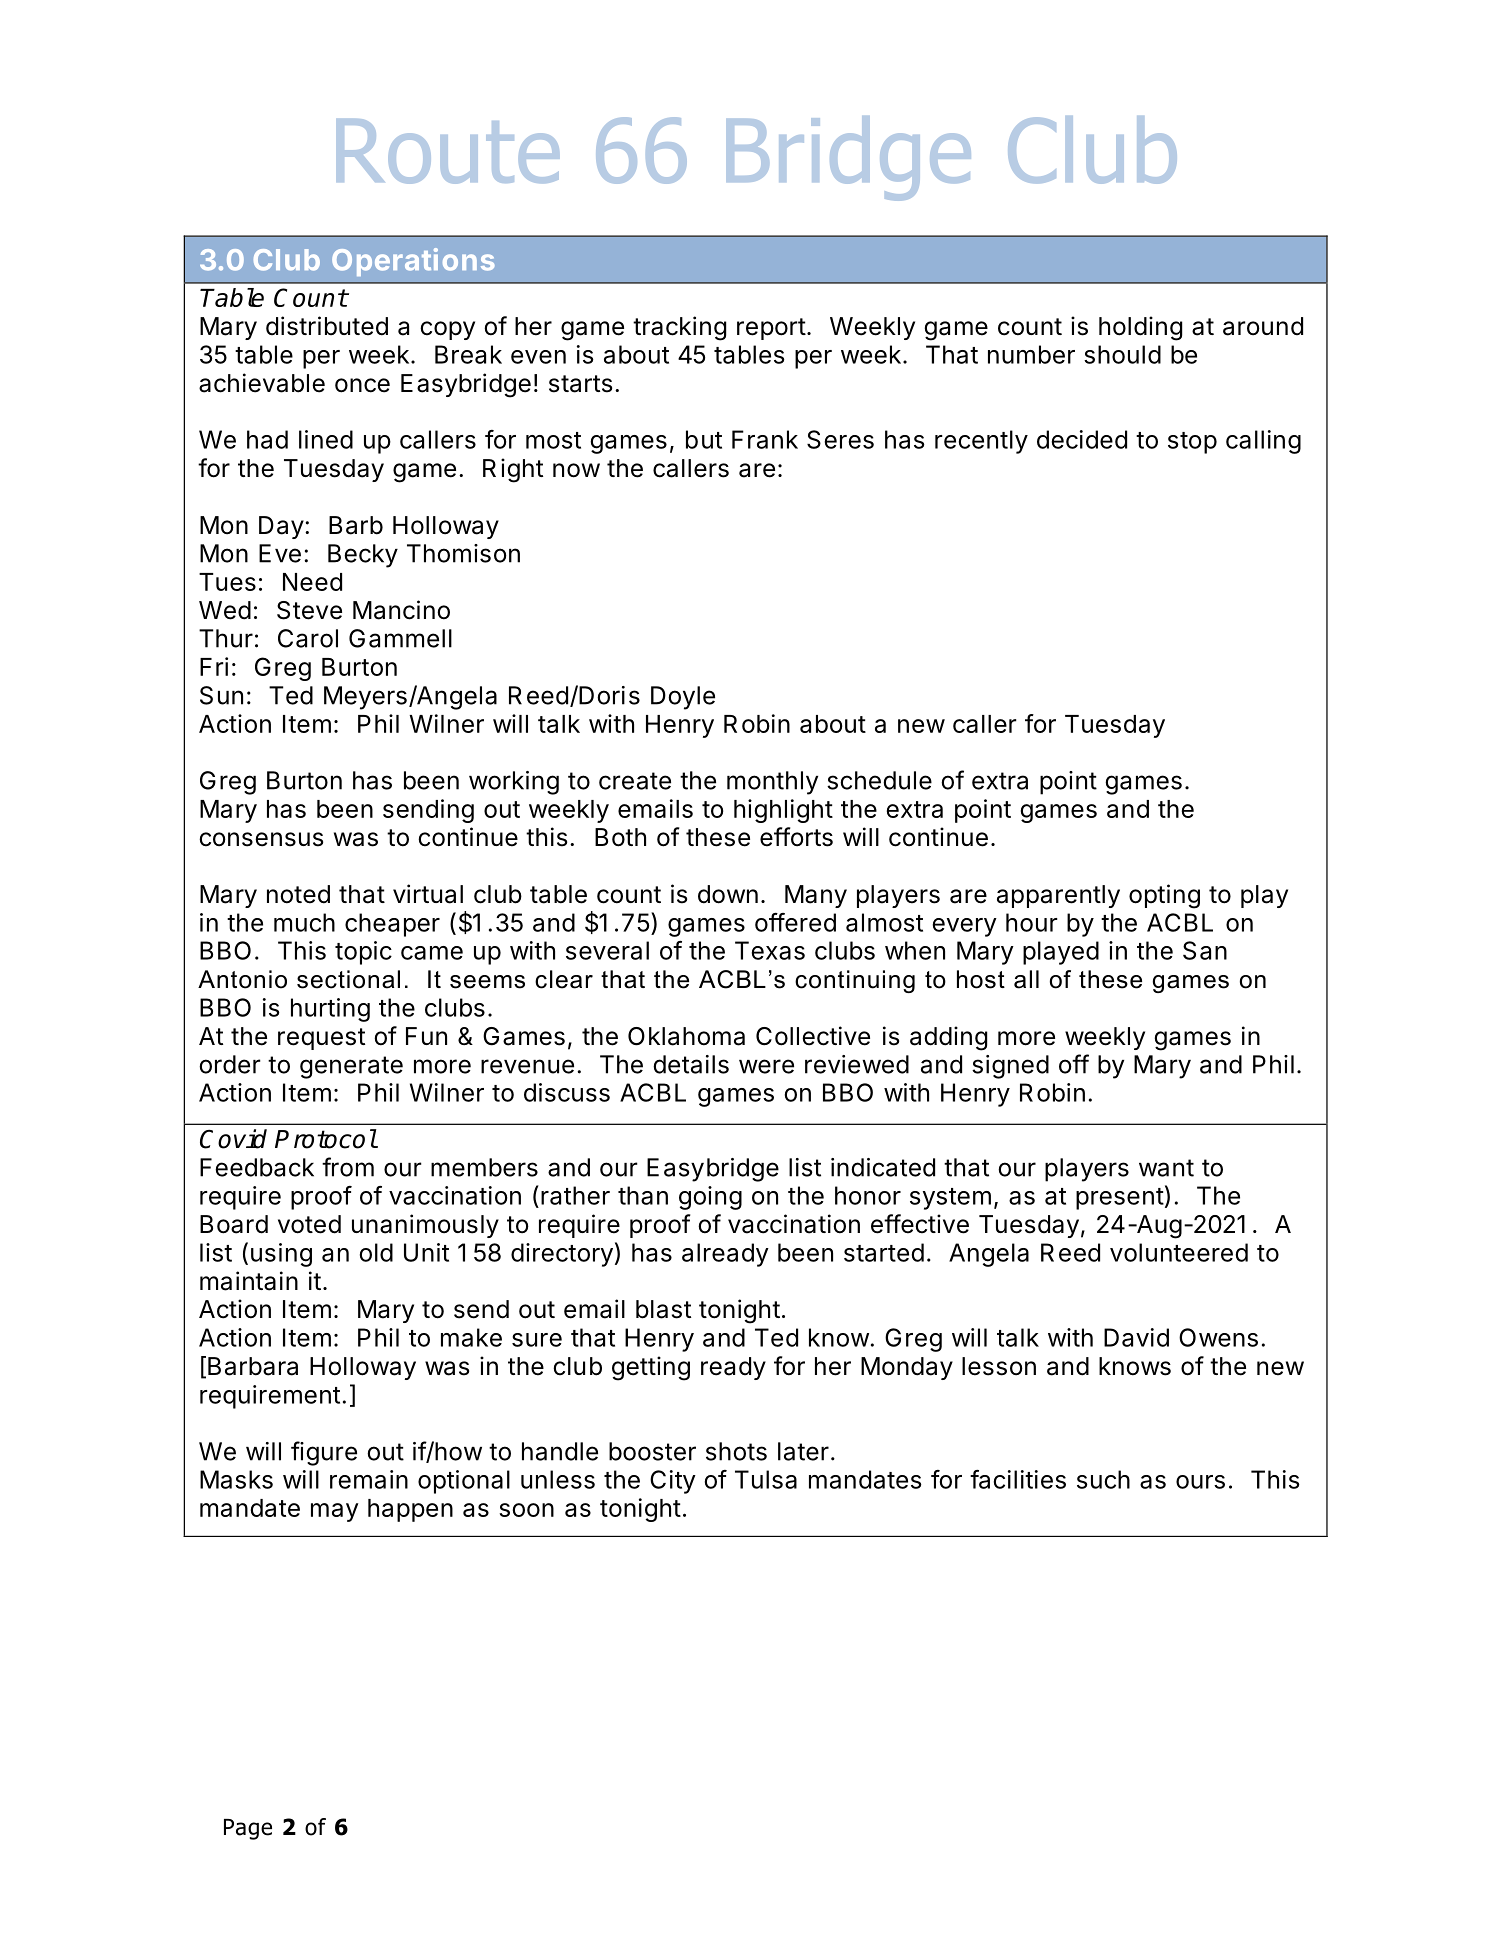 This page has height=1955, width=1511. Describe the element at coordinates (413, 262) in the page. I see `Operations` at that location.
